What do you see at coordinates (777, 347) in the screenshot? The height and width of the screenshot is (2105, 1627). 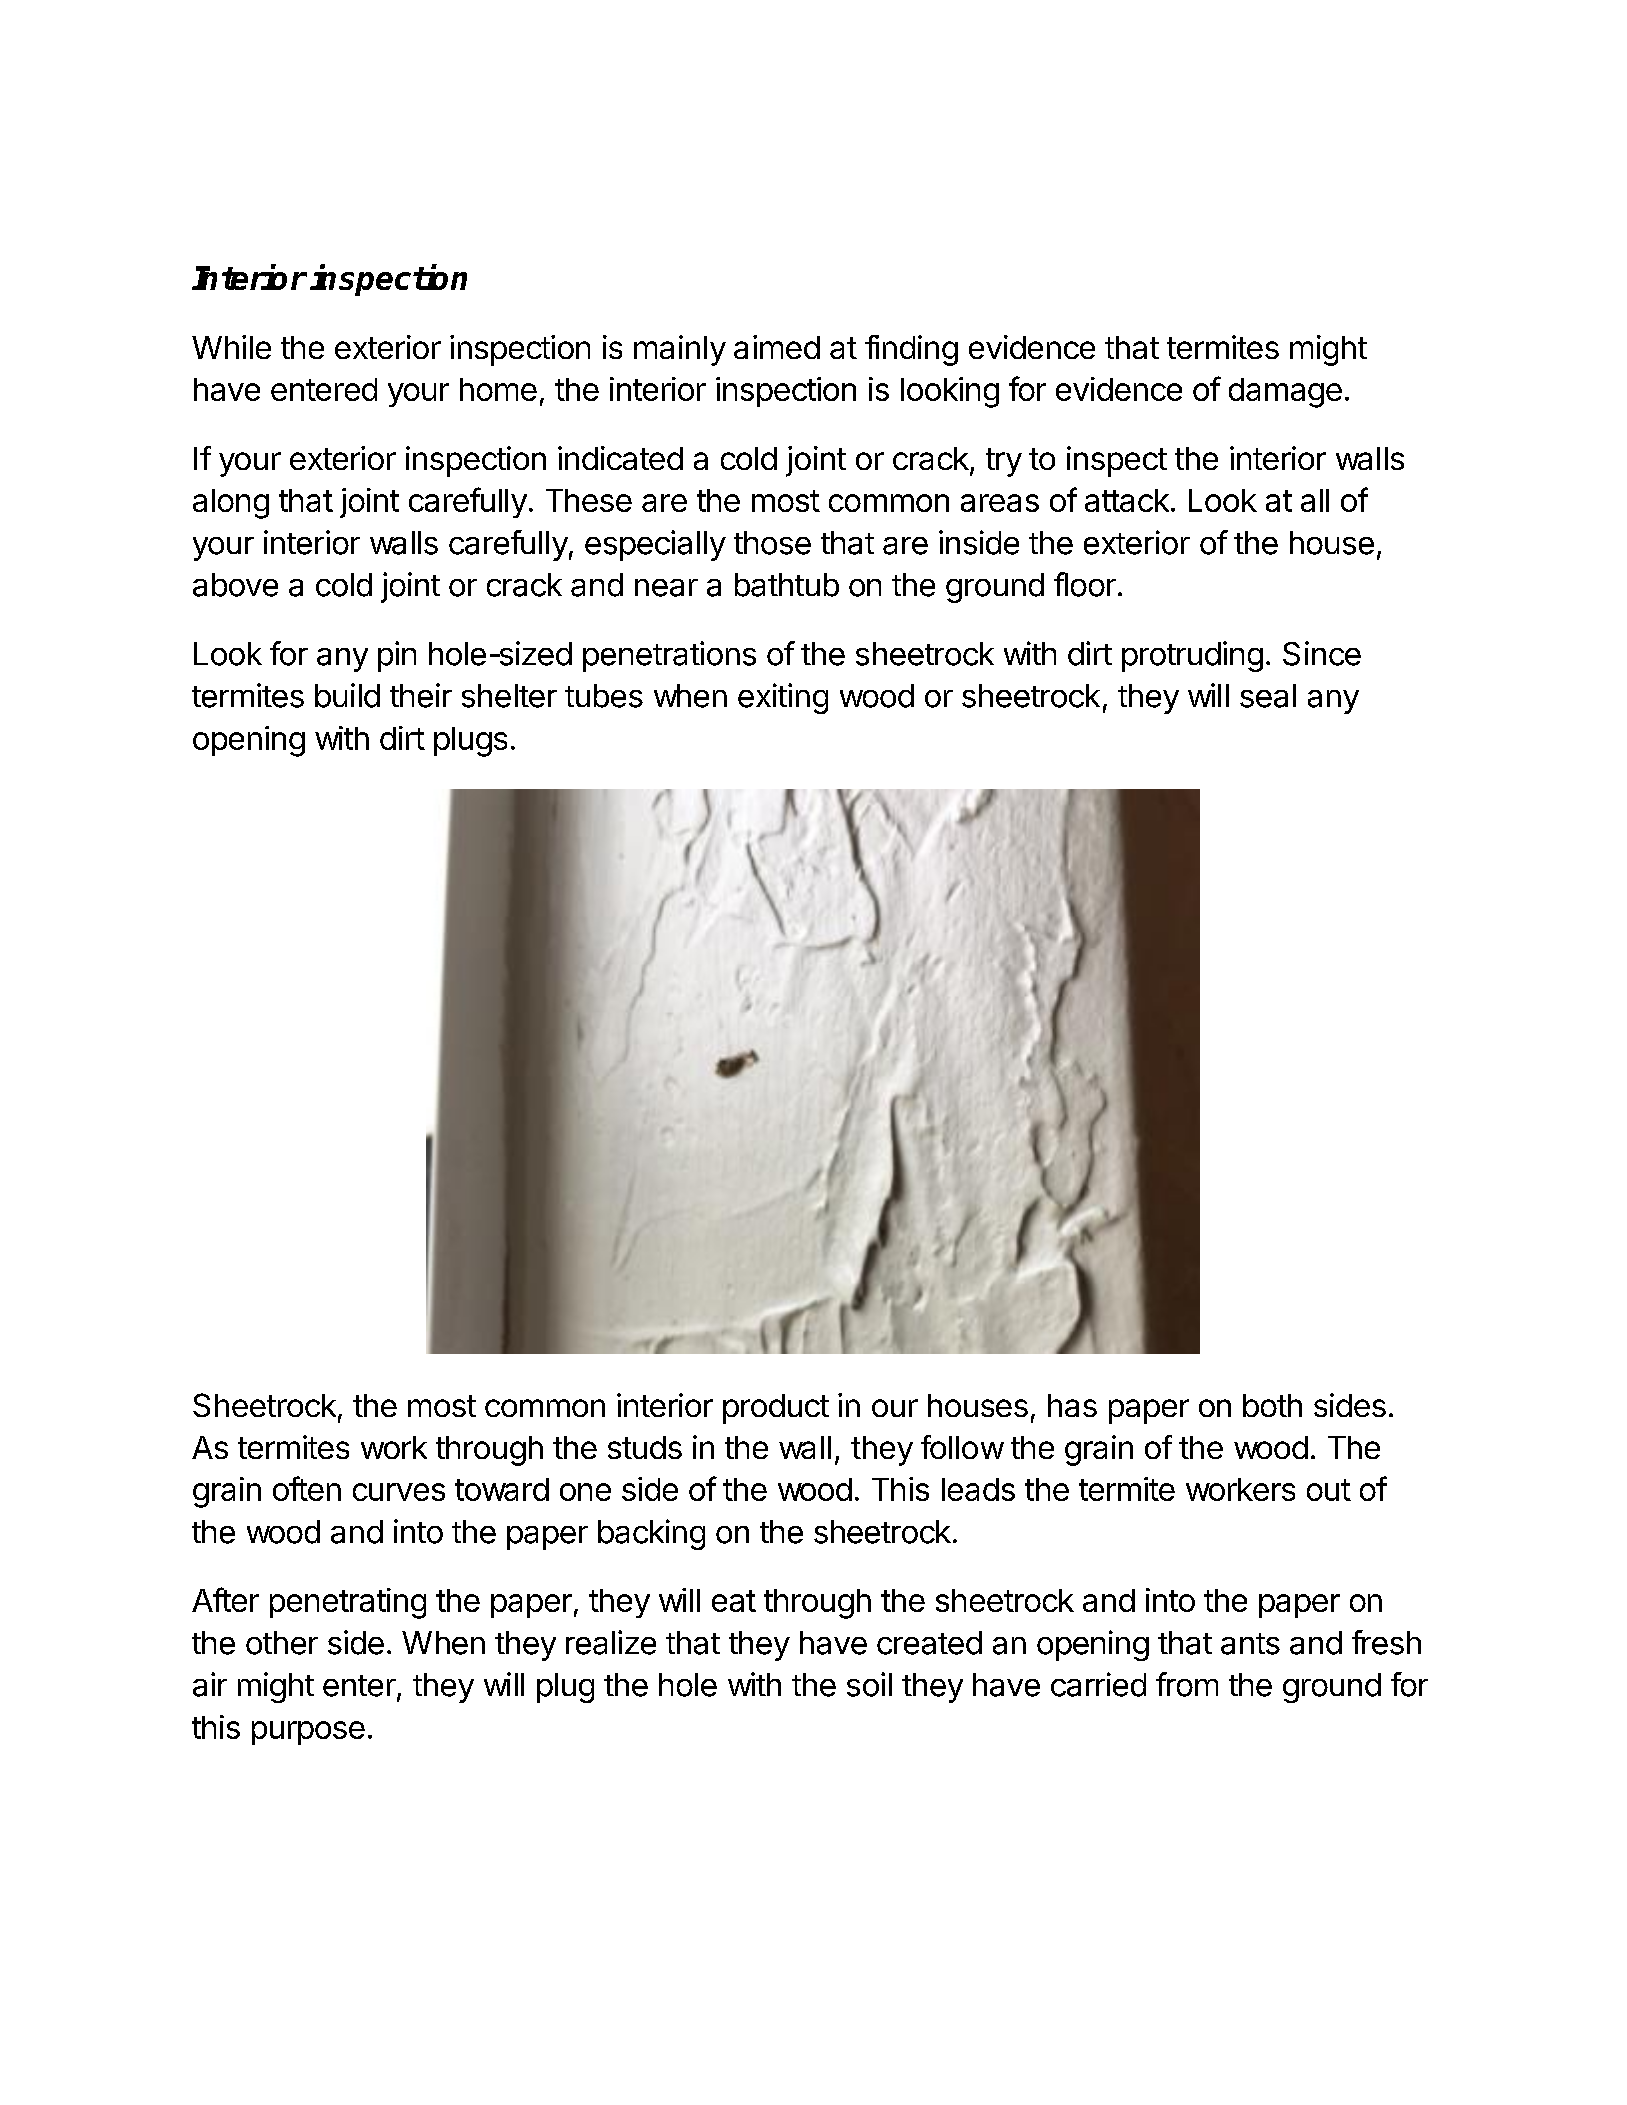 I see `aimed` at bounding box center [777, 347].
